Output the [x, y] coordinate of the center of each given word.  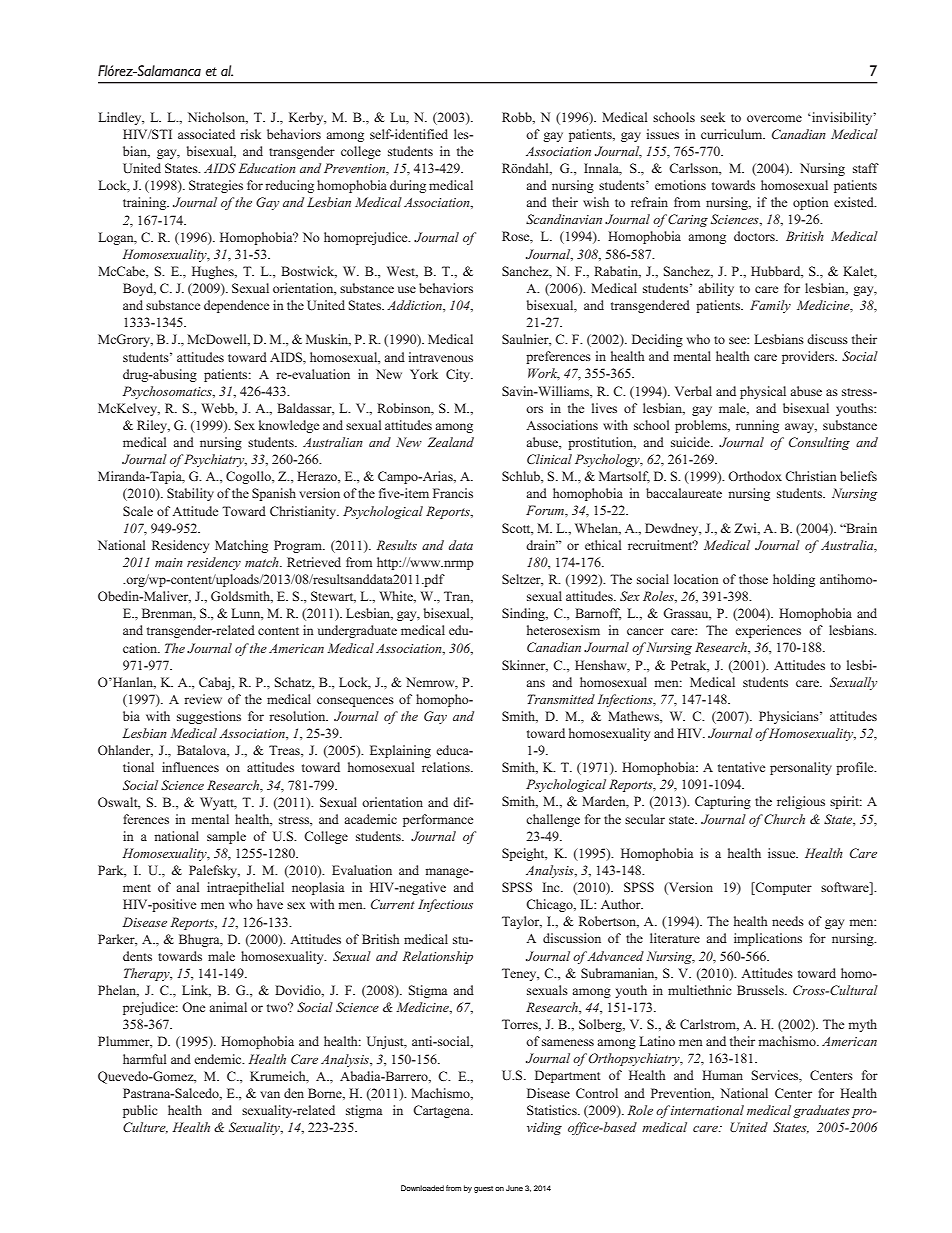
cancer [645, 631]
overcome [774, 118]
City [459, 375]
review [203, 699]
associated [206, 134]
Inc [552, 887]
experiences [768, 631]
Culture [145, 1128]
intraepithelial [245, 888]
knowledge [289, 426]
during [408, 186]
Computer [782, 888]
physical [763, 392]
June [514, 1188]
